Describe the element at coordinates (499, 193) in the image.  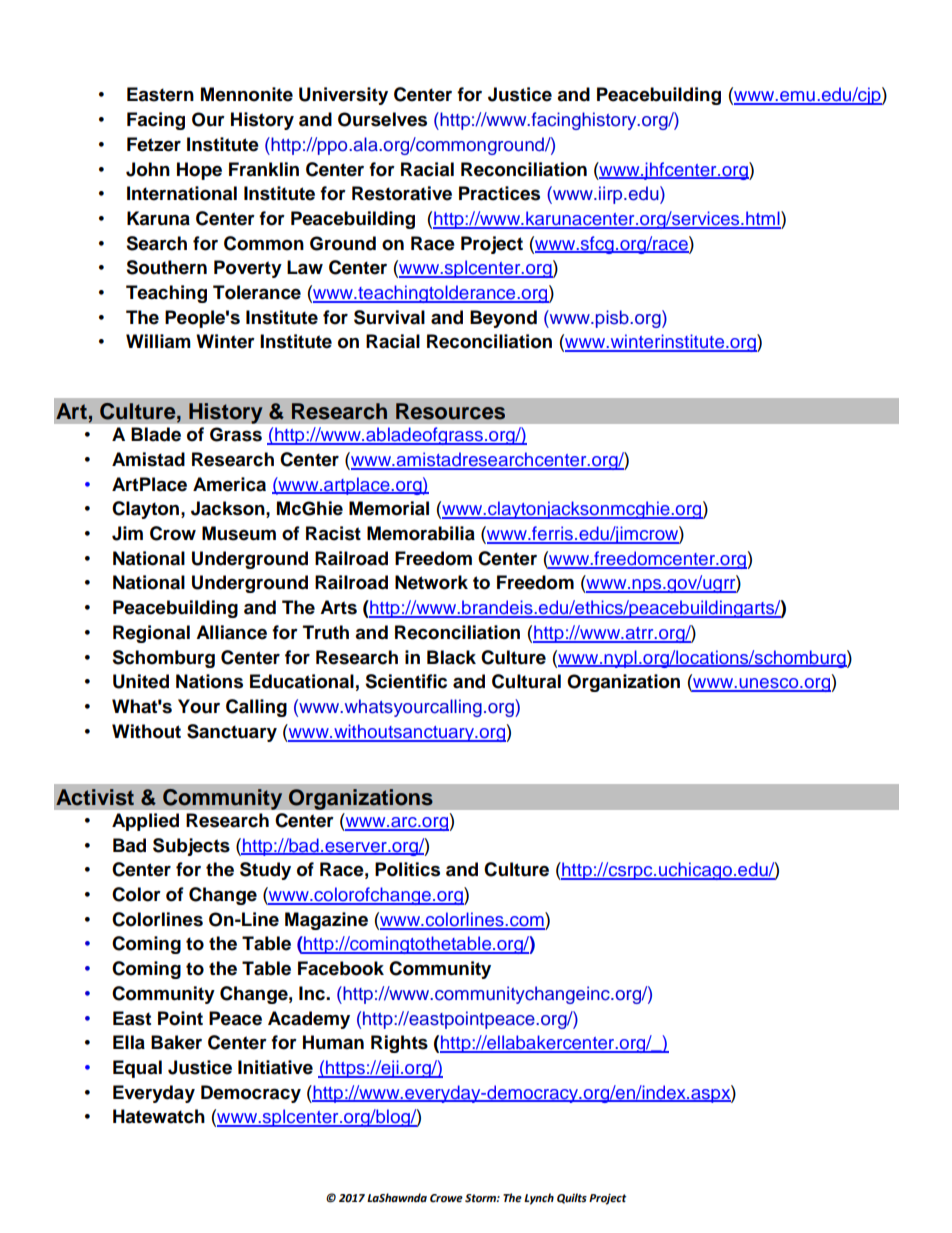
I see `Practices` at that location.
